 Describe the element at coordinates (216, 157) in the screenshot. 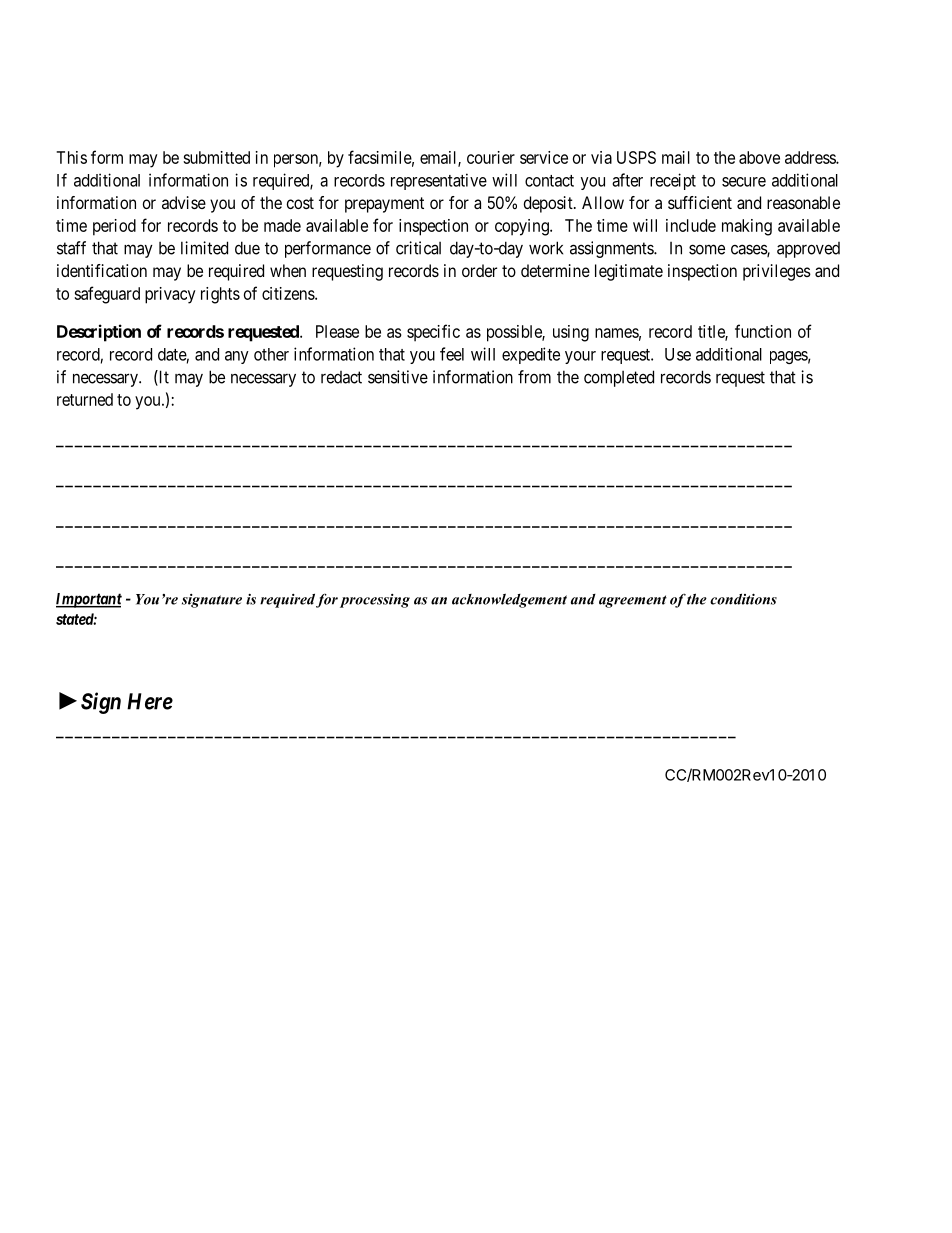

I see `submitted` at that location.
